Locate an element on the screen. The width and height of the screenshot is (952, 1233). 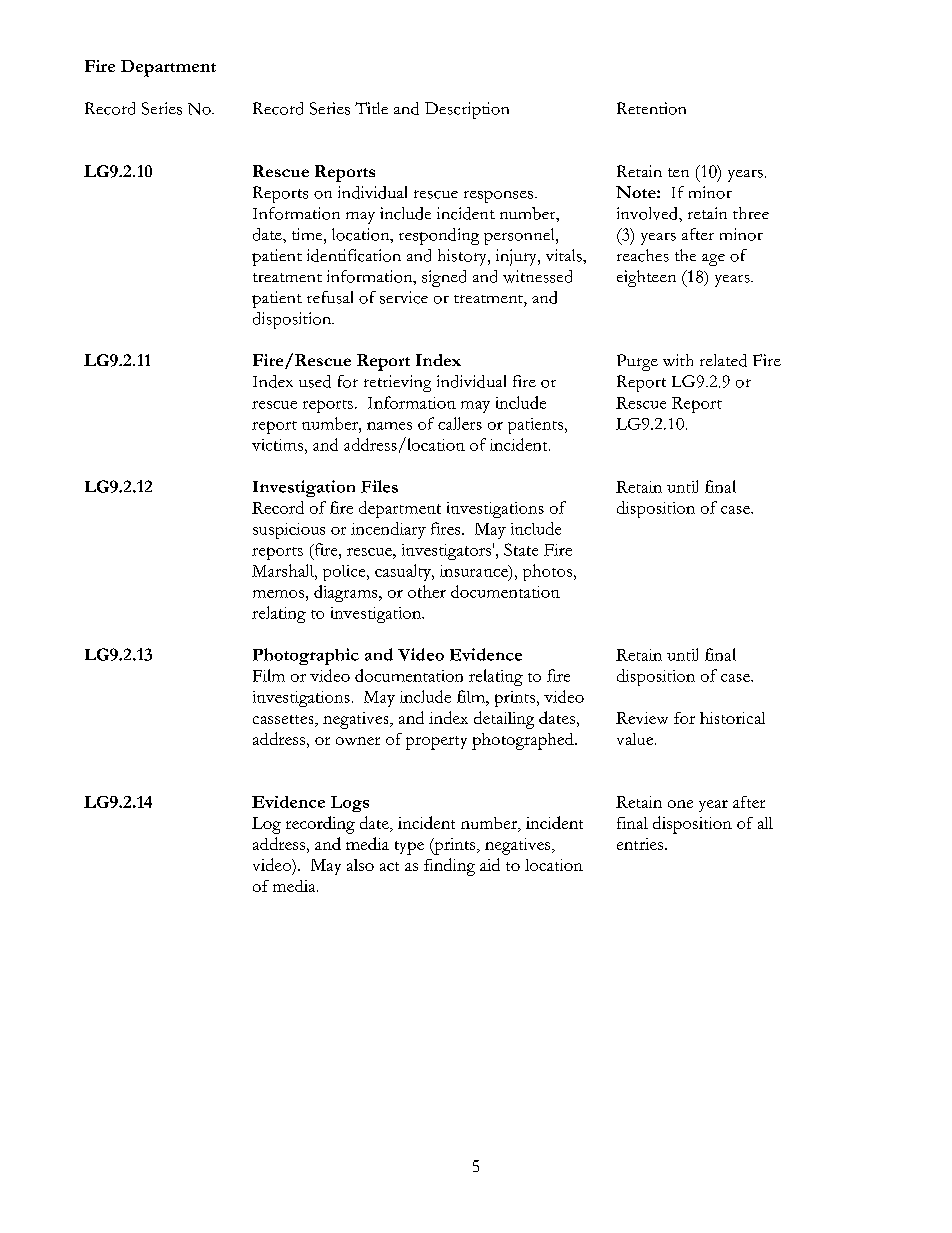
Description is located at coordinates (467, 110).
